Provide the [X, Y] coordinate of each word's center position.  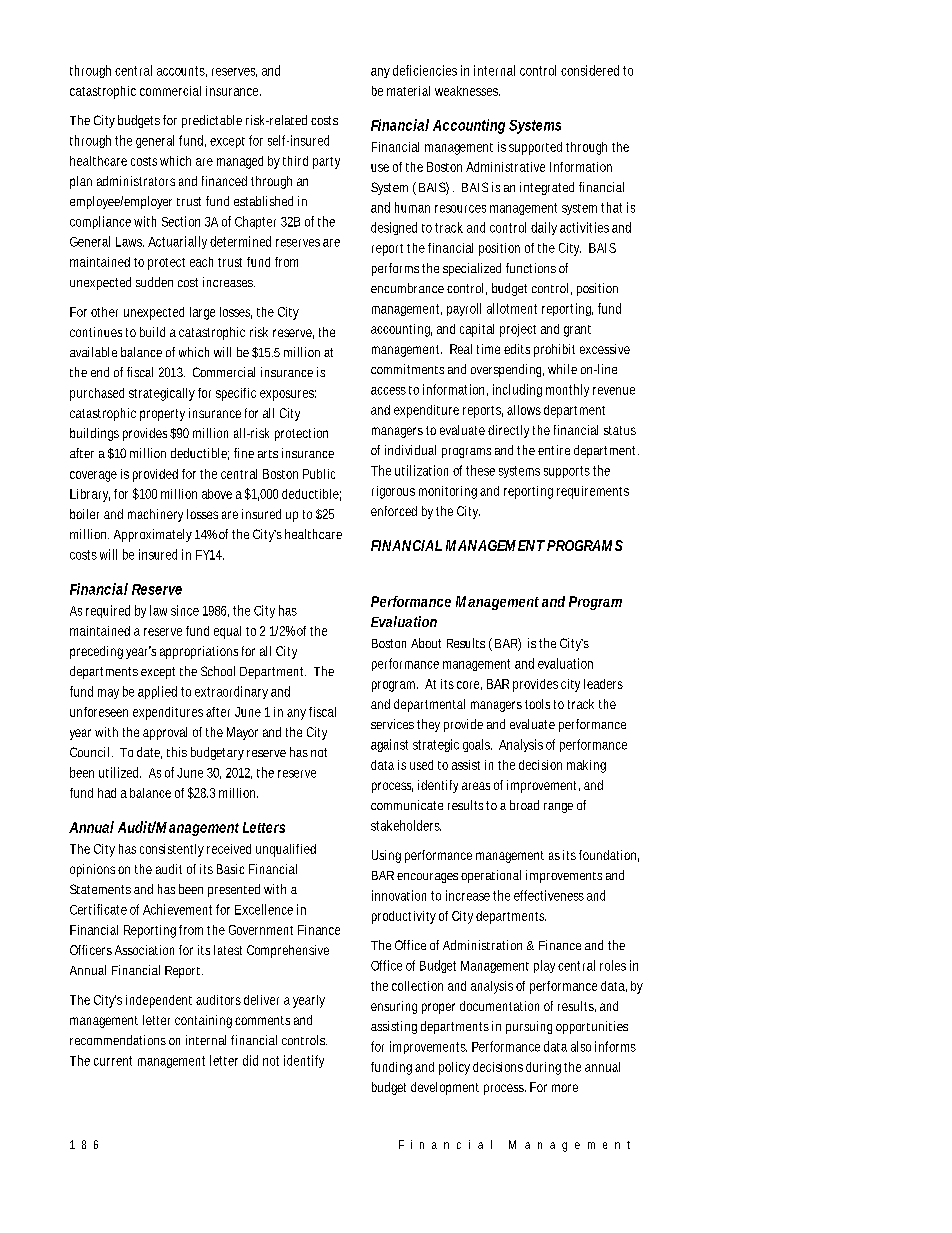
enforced [394, 511]
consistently [172, 850]
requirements [593, 492]
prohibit [554, 350]
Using [386, 856]
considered [590, 70]
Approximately [153, 535]
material [408, 91]
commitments [407, 369]
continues [96, 332]
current [113, 1061]
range [558, 808]
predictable [212, 121]
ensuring [394, 1007]
